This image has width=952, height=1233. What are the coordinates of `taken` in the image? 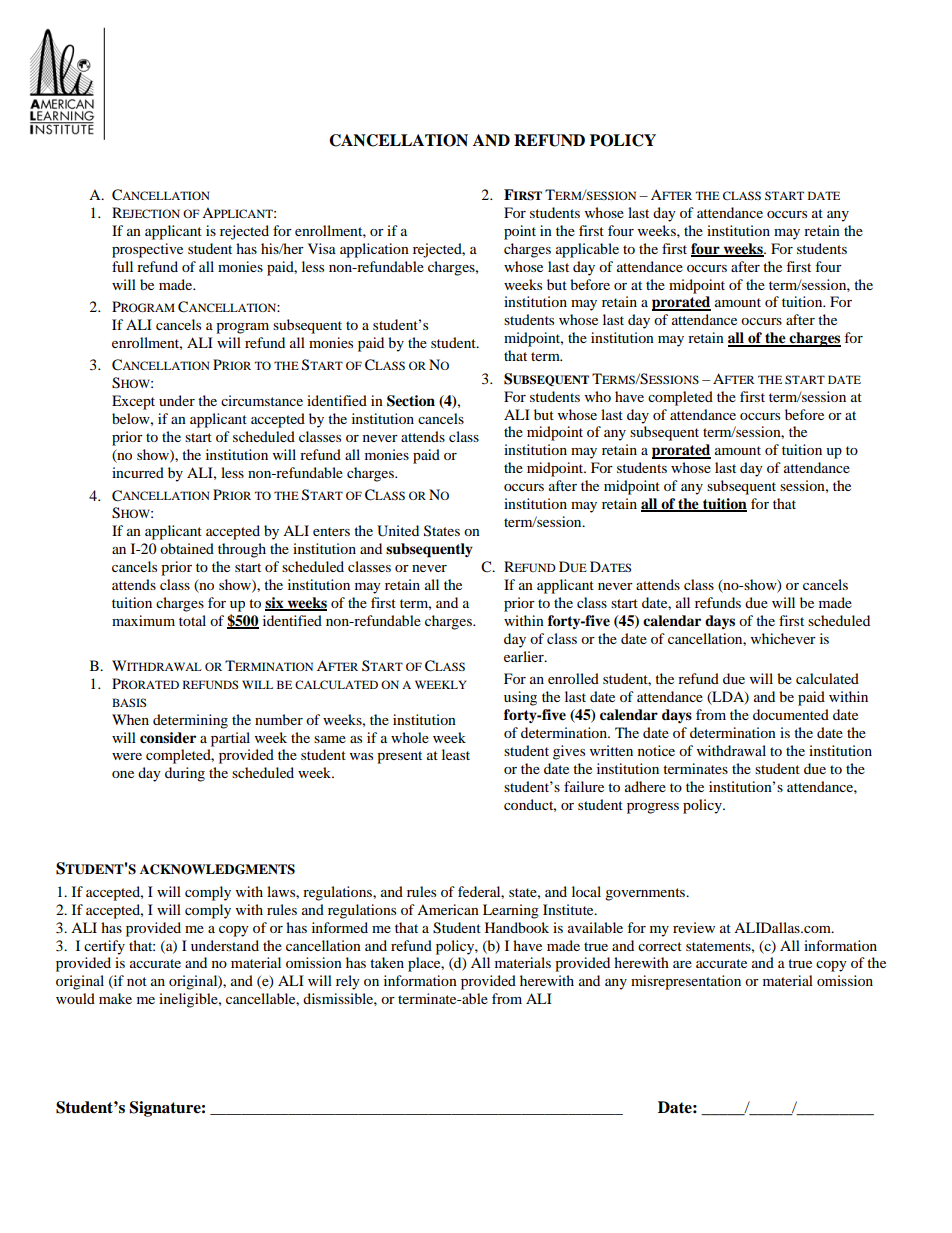 It's located at (387, 962).
